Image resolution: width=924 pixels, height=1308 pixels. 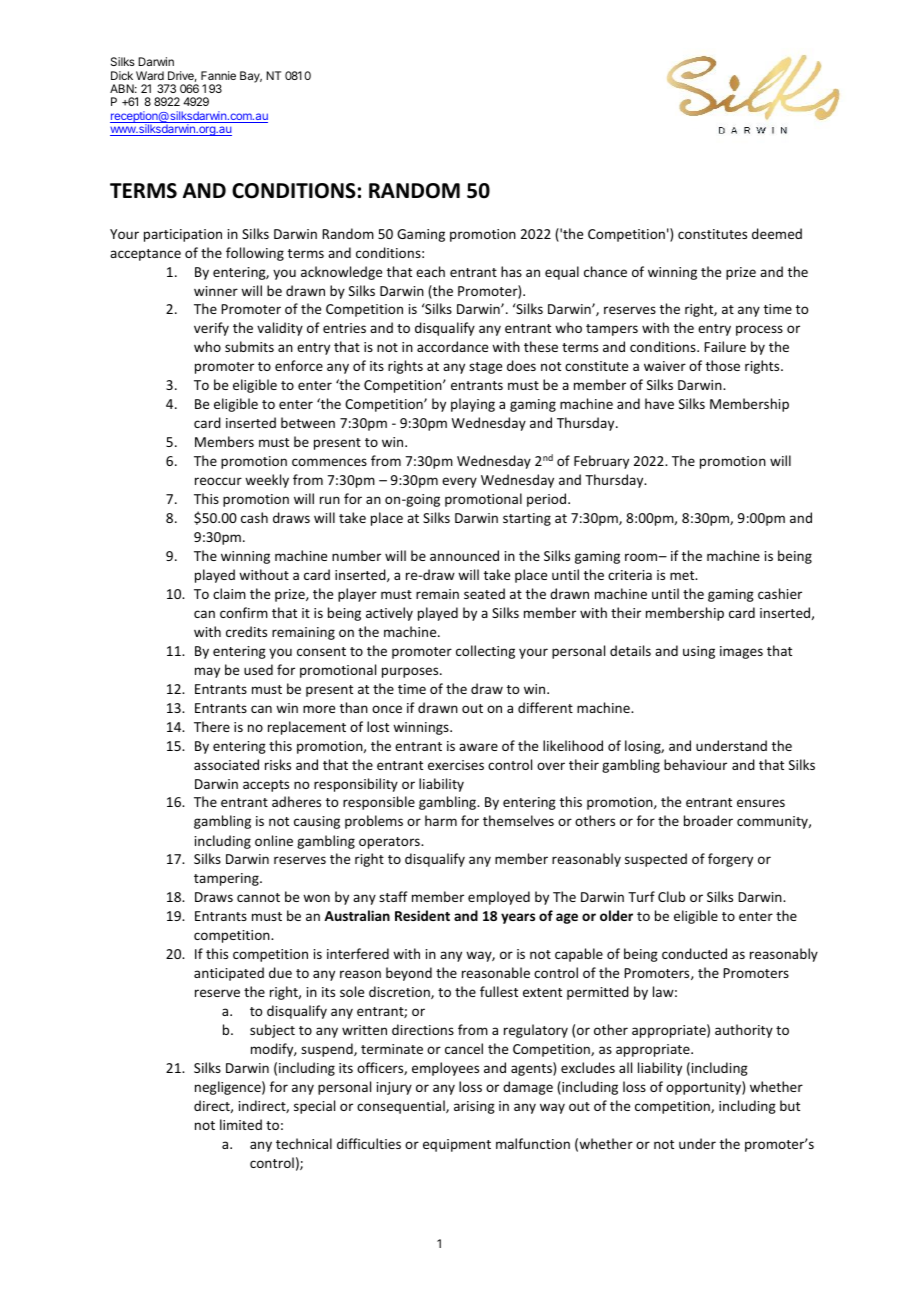 I want to click on reoccur, so click(x=218, y=481).
